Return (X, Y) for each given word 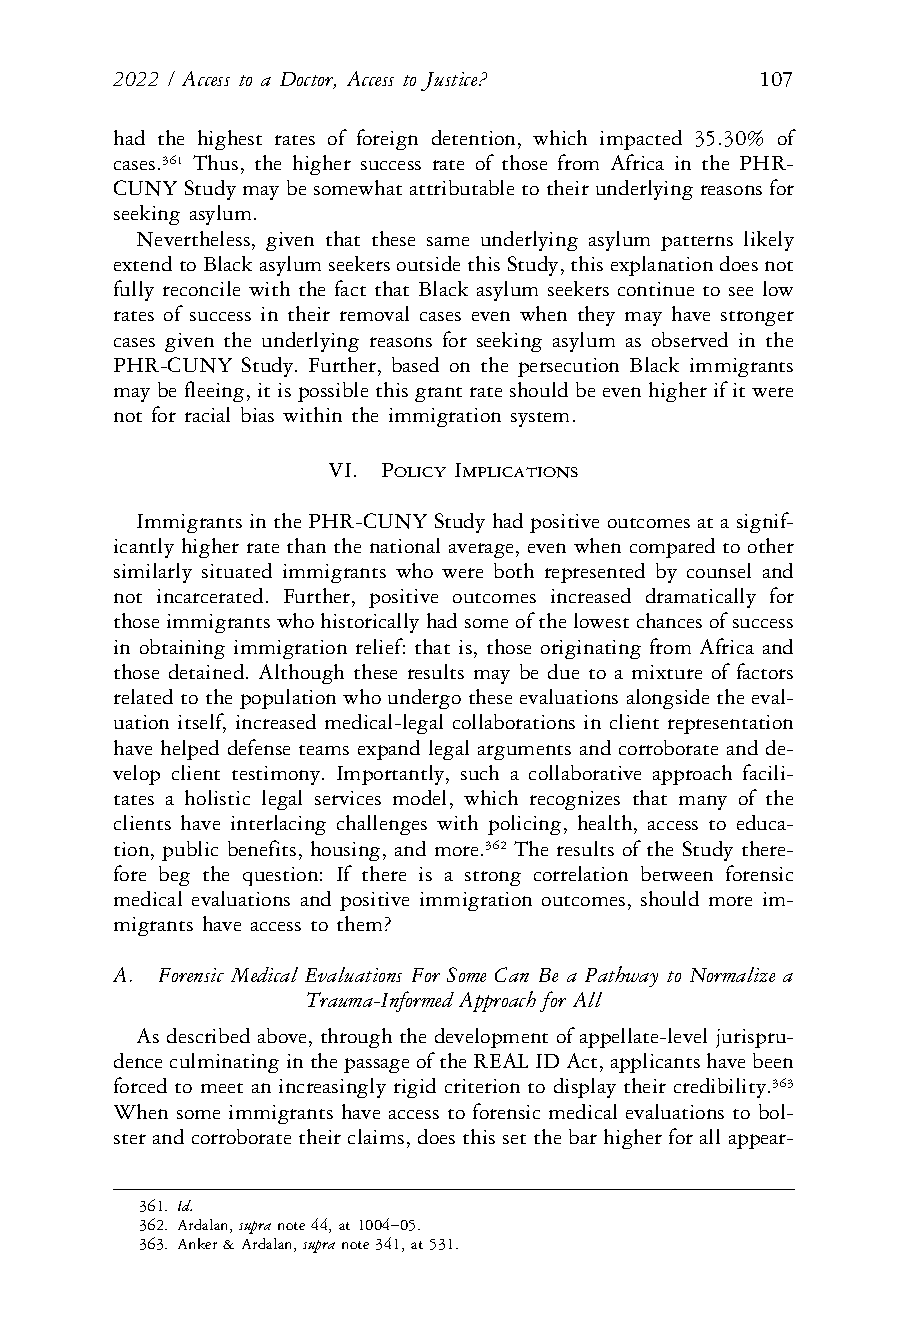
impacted (641, 140)
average (483, 550)
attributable (462, 187)
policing (524, 825)
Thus (215, 162)
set (514, 1139)
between (677, 873)
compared (672, 548)
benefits (262, 848)
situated (237, 570)
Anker (197, 1243)
